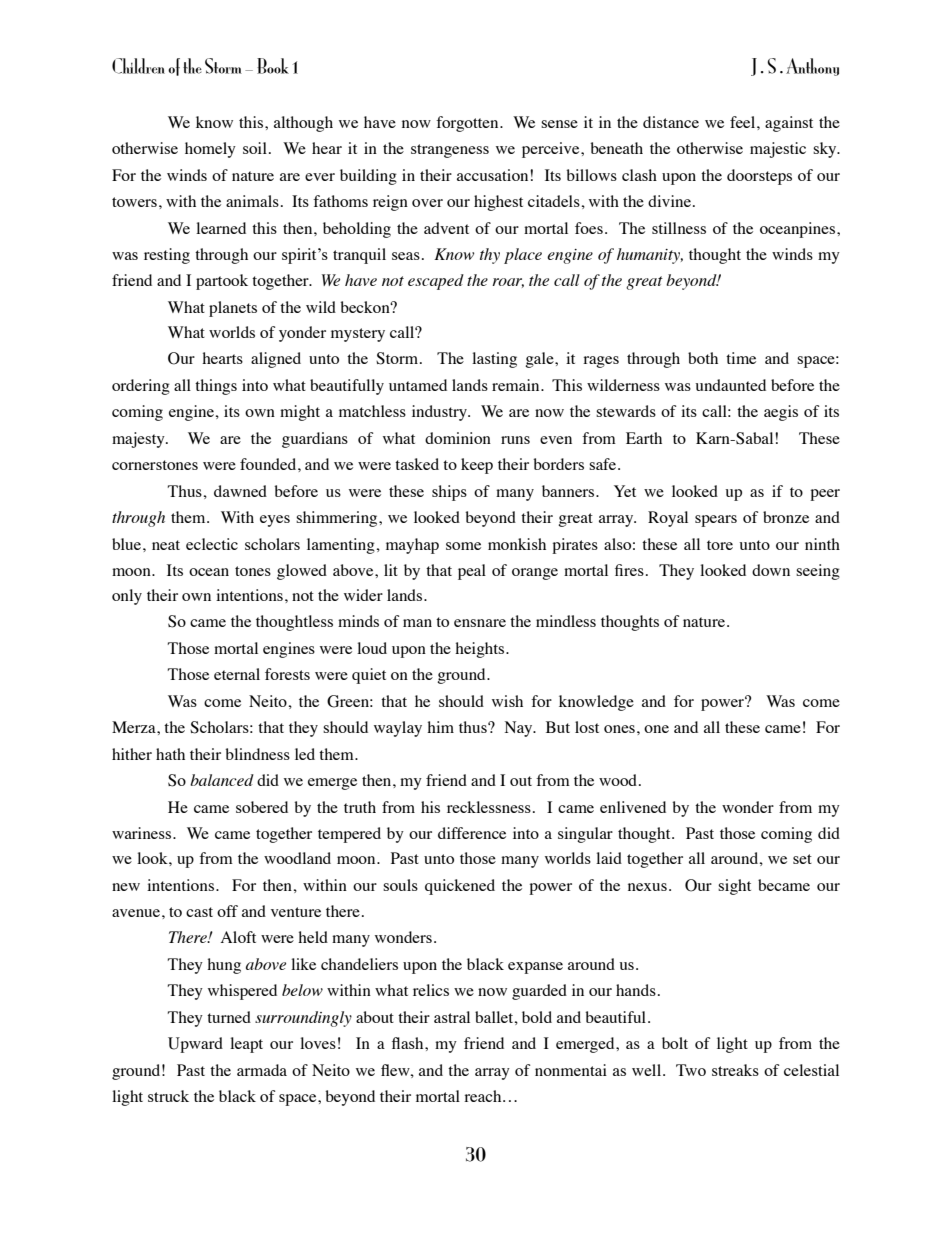 This page has width=952, height=1233. I want to click on down, so click(771, 570).
